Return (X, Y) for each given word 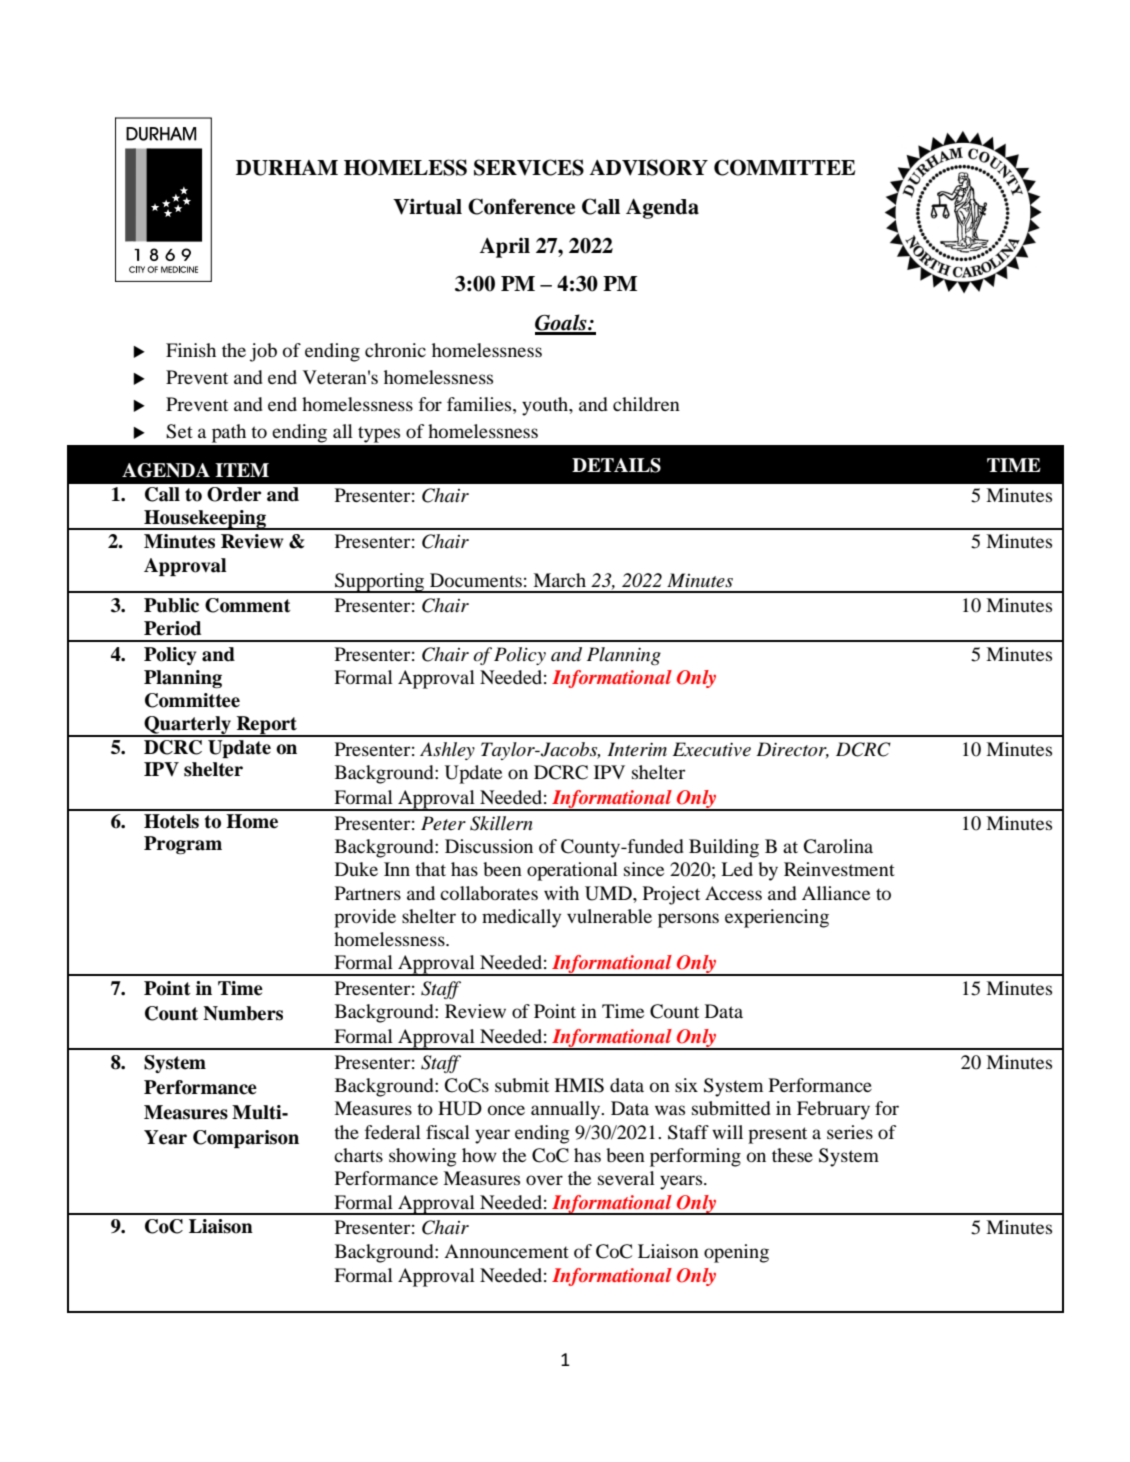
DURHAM (287, 168)
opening (736, 1253)
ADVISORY (648, 167)
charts (358, 1155)
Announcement (506, 1251)
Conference (521, 206)
